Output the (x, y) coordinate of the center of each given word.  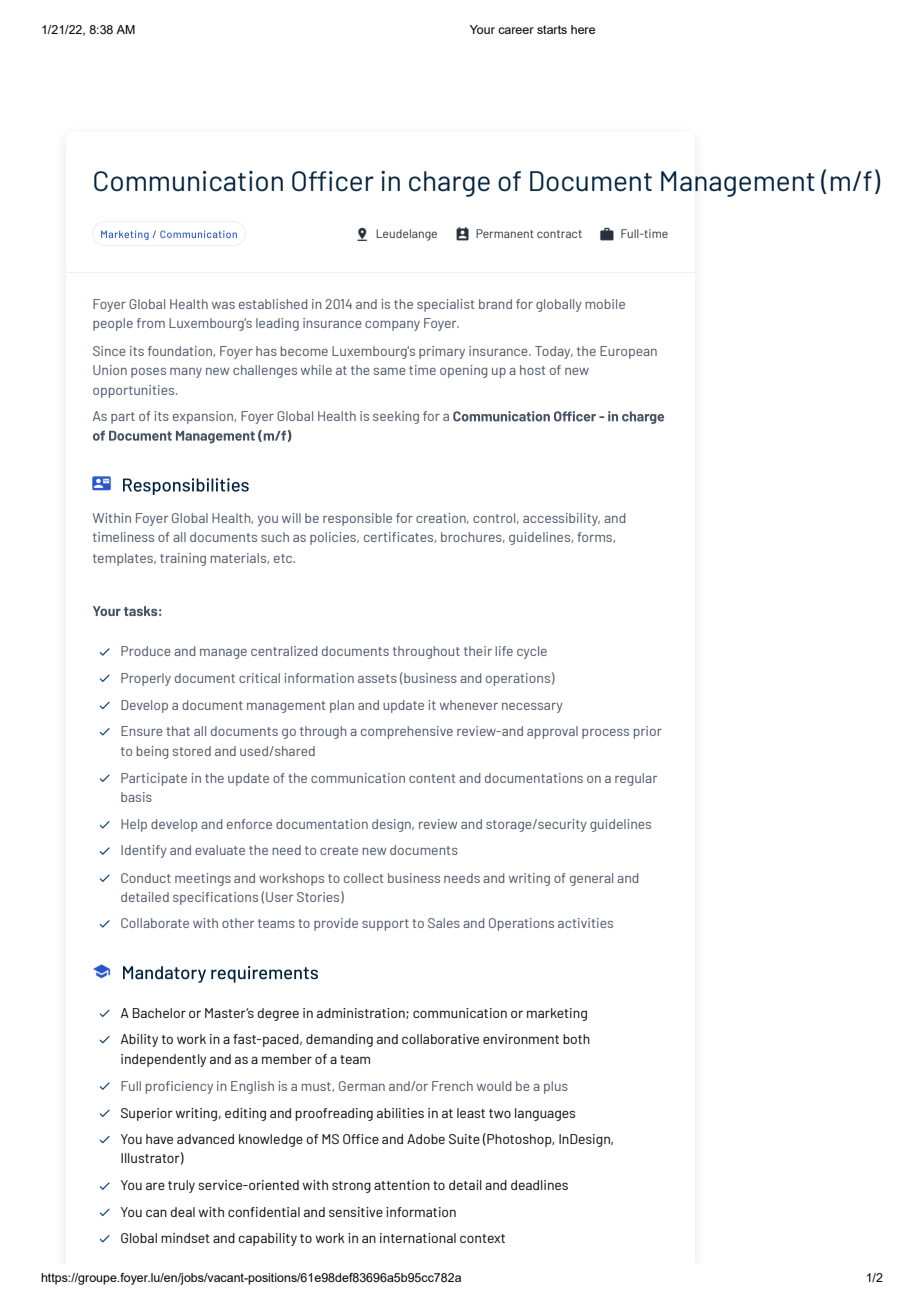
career (516, 30)
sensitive (356, 1212)
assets (377, 678)
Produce (146, 651)
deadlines (539, 1185)
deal (182, 1212)
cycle (532, 652)
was (223, 305)
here (583, 29)
